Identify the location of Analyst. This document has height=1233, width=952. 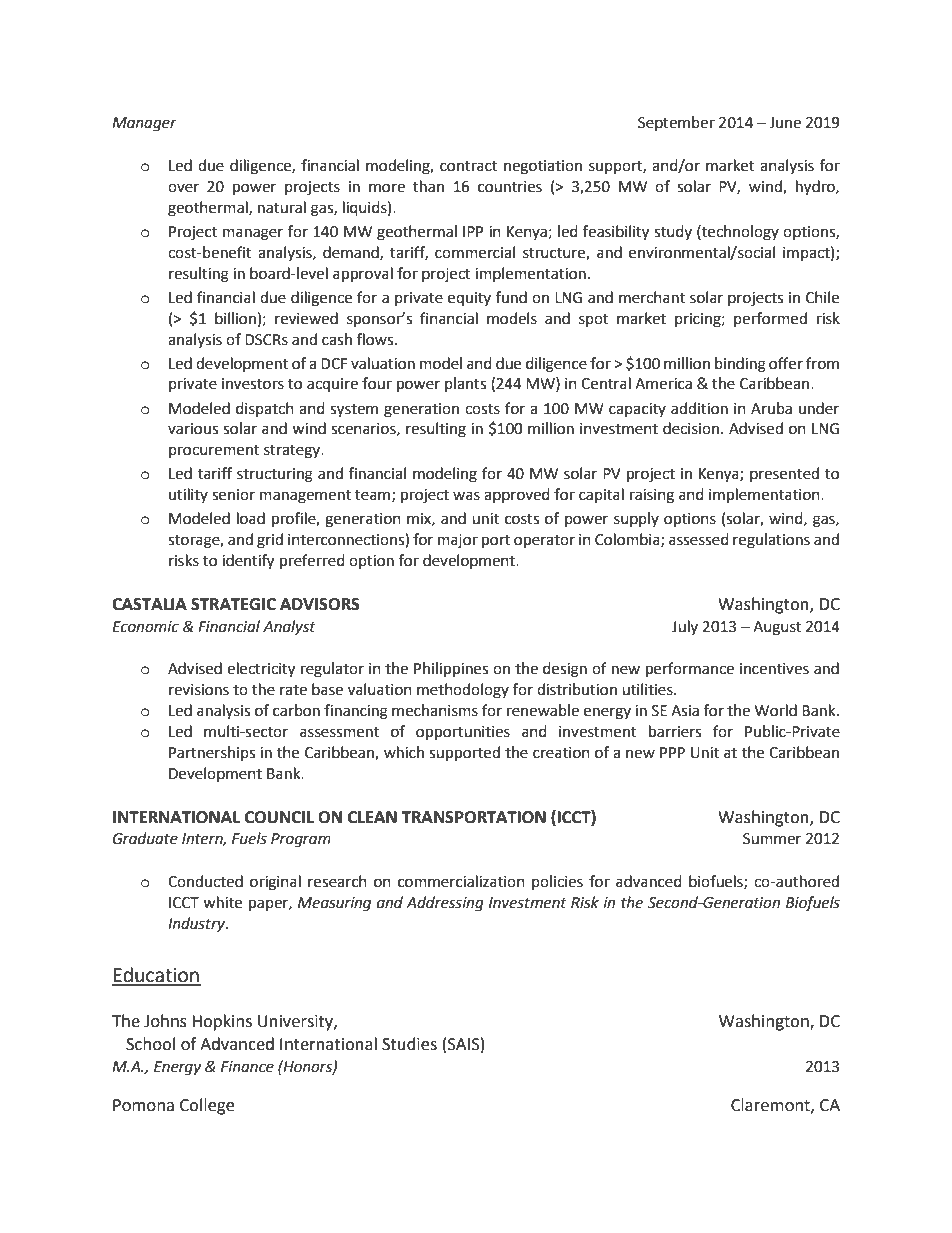
(289, 627).
